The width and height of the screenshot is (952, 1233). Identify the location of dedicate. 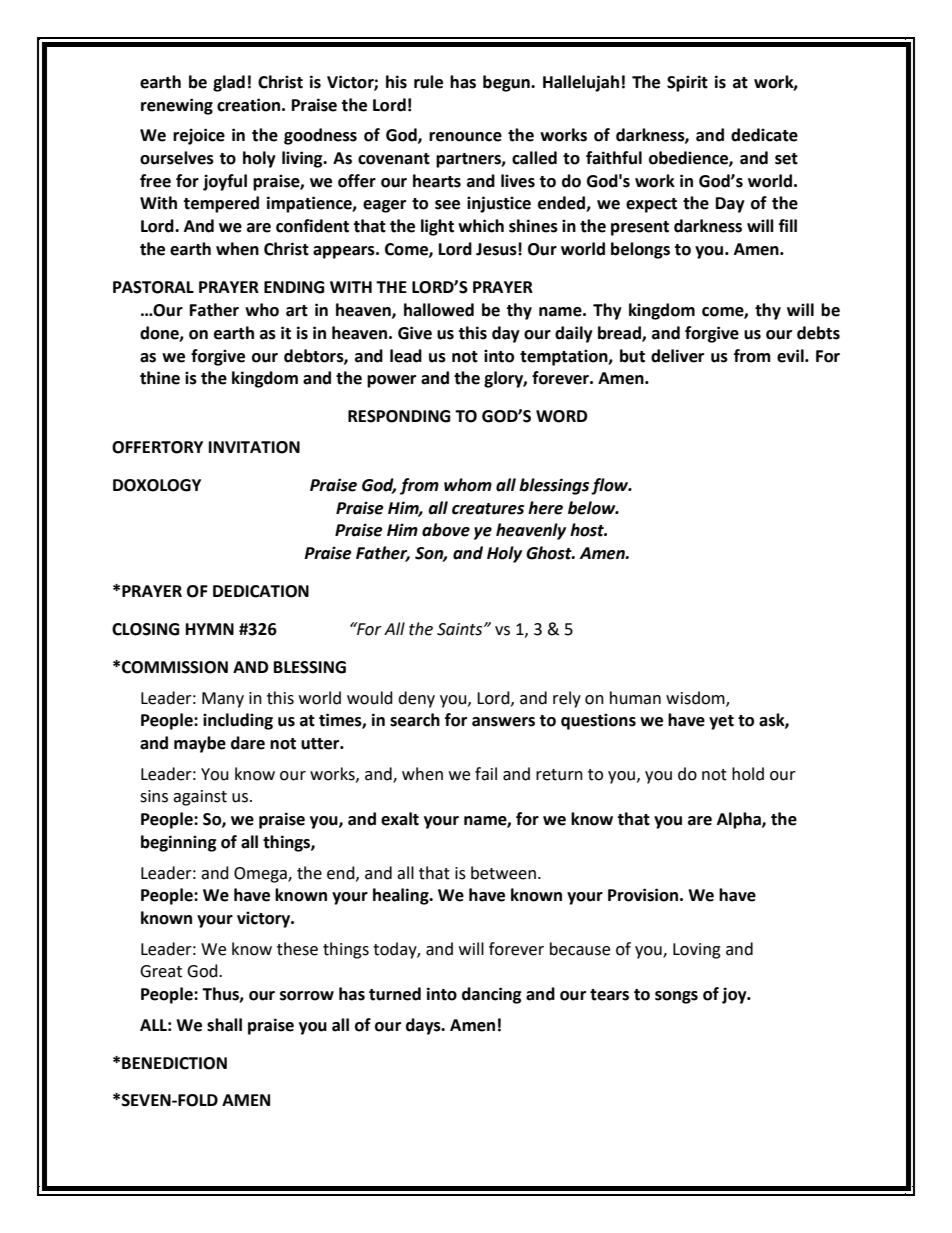
(764, 135).
